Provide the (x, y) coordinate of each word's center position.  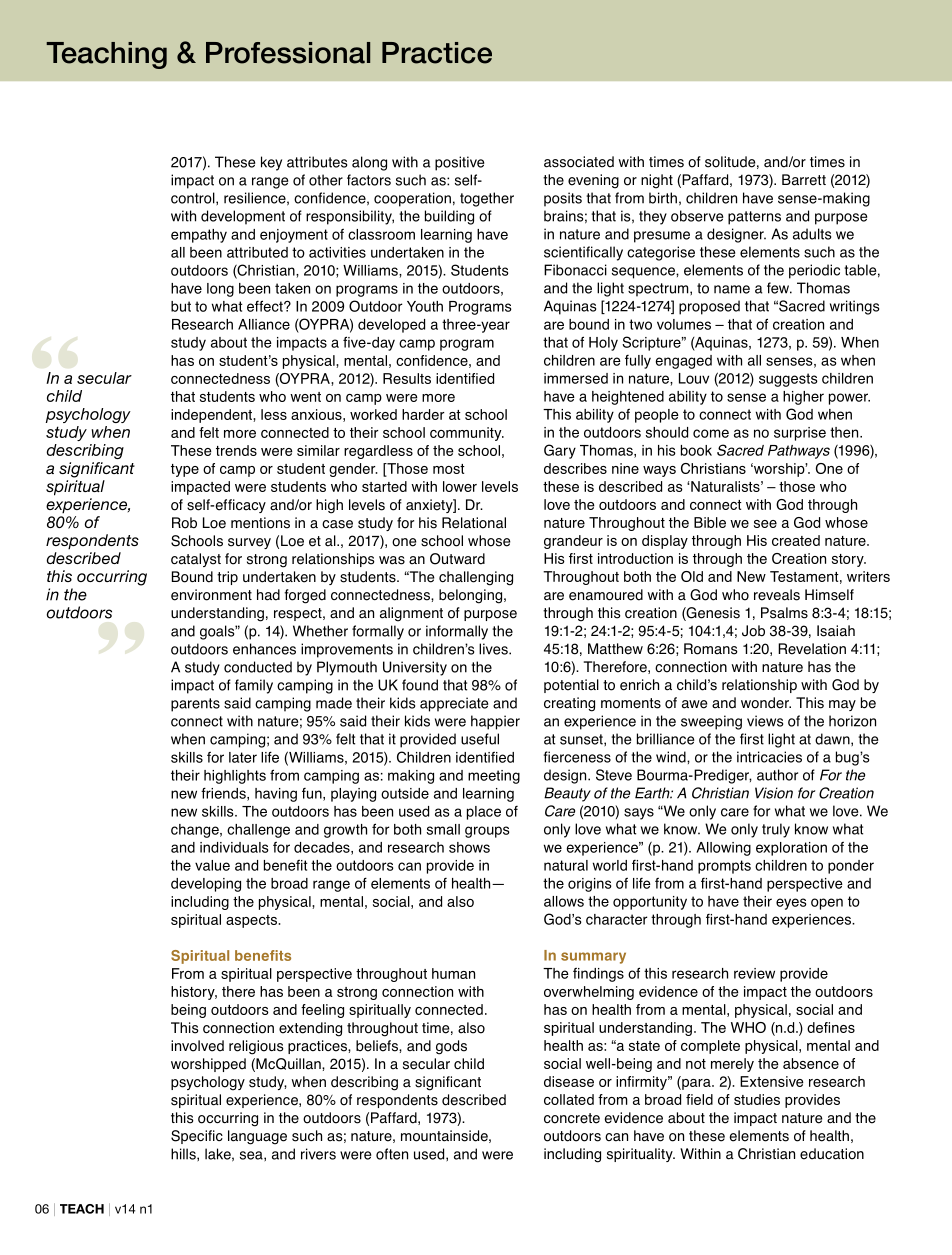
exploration (791, 849)
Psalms (784, 613)
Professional (288, 53)
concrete (572, 1118)
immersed (576, 378)
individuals (234, 847)
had (268, 595)
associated (579, 162)
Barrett (804, 180)
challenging (476, 578)
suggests (788, 380)
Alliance (264, 324)
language (257, 1137)
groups (487, 832)
